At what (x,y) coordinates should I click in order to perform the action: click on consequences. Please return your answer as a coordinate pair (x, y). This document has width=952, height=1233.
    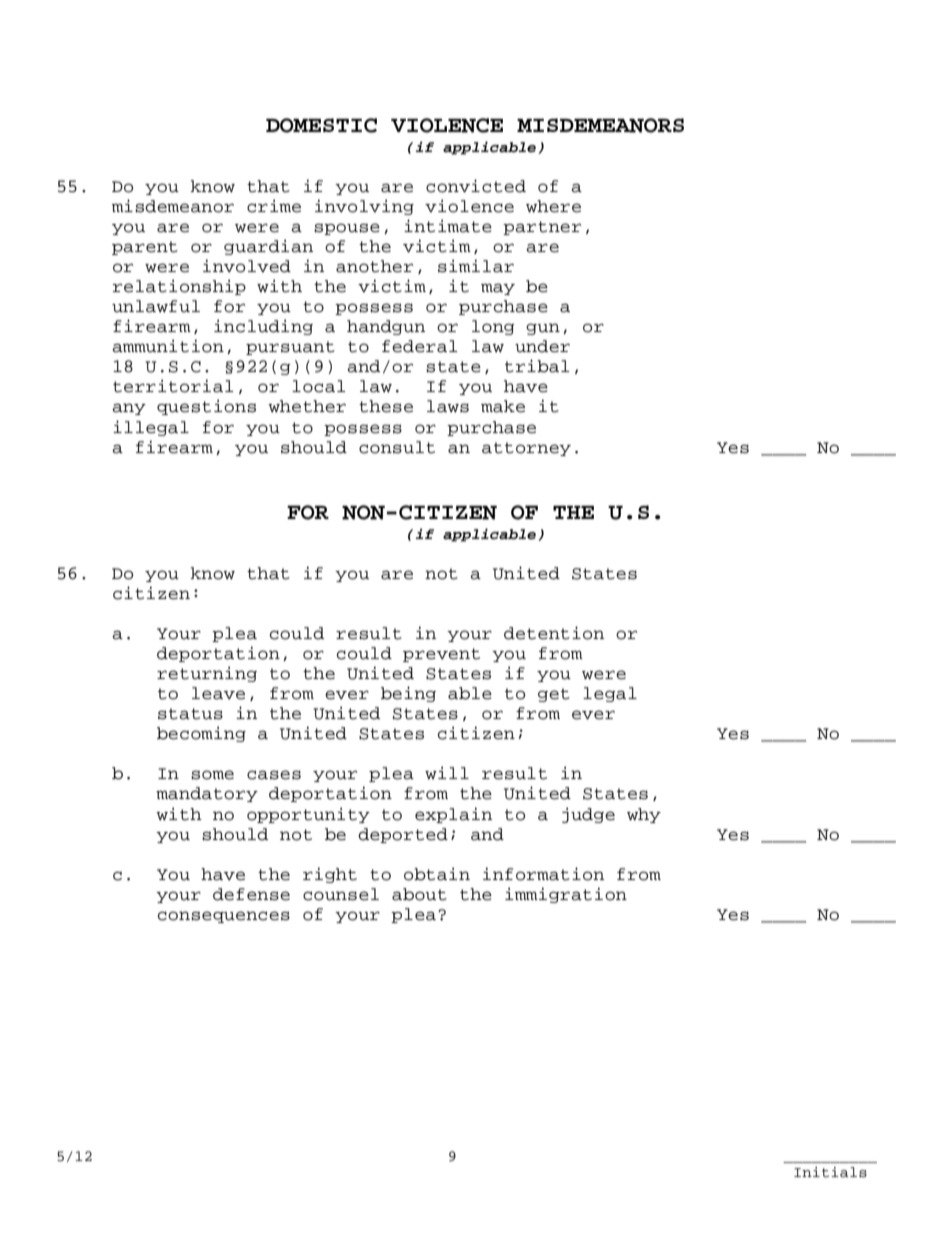
    Looking at the image, I should click on (224, 917).
